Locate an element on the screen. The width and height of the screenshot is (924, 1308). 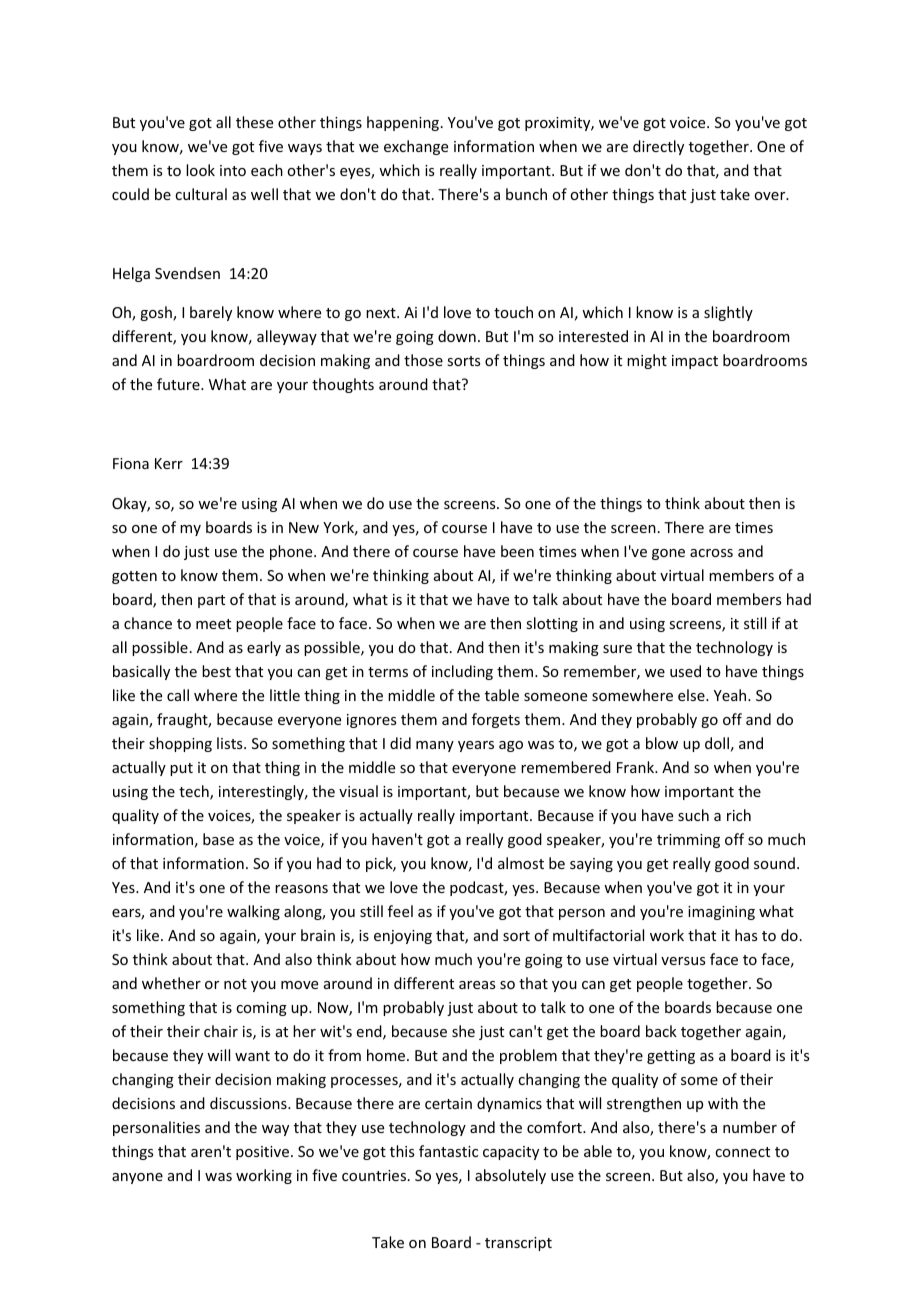
been is located at coordinates (517, 551).
